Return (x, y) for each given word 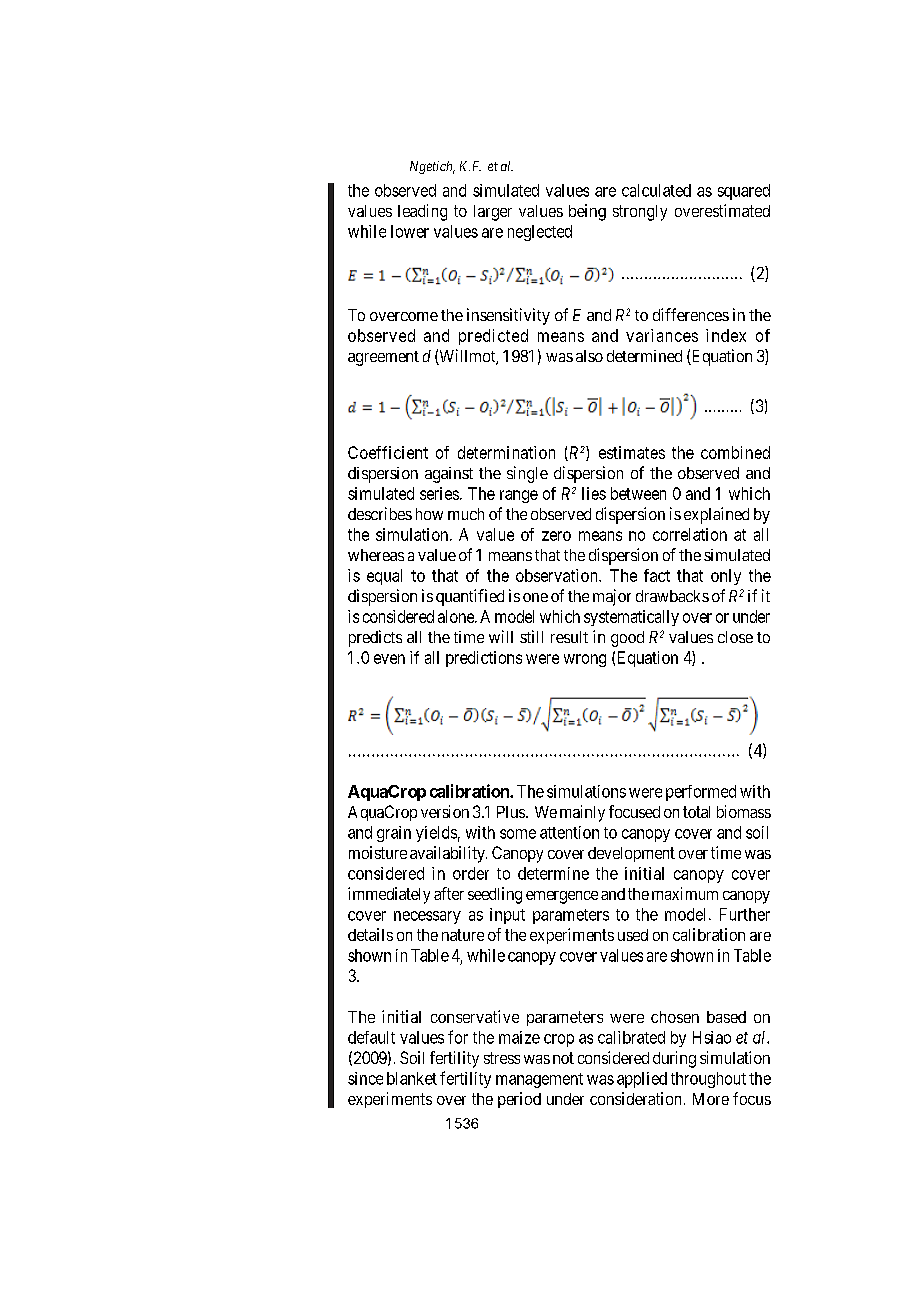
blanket (412, 1078)
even (389, 659)
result (569, 637)
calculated (656, 190)
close (735, 637)
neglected (540, 233)
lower (410, 231)
